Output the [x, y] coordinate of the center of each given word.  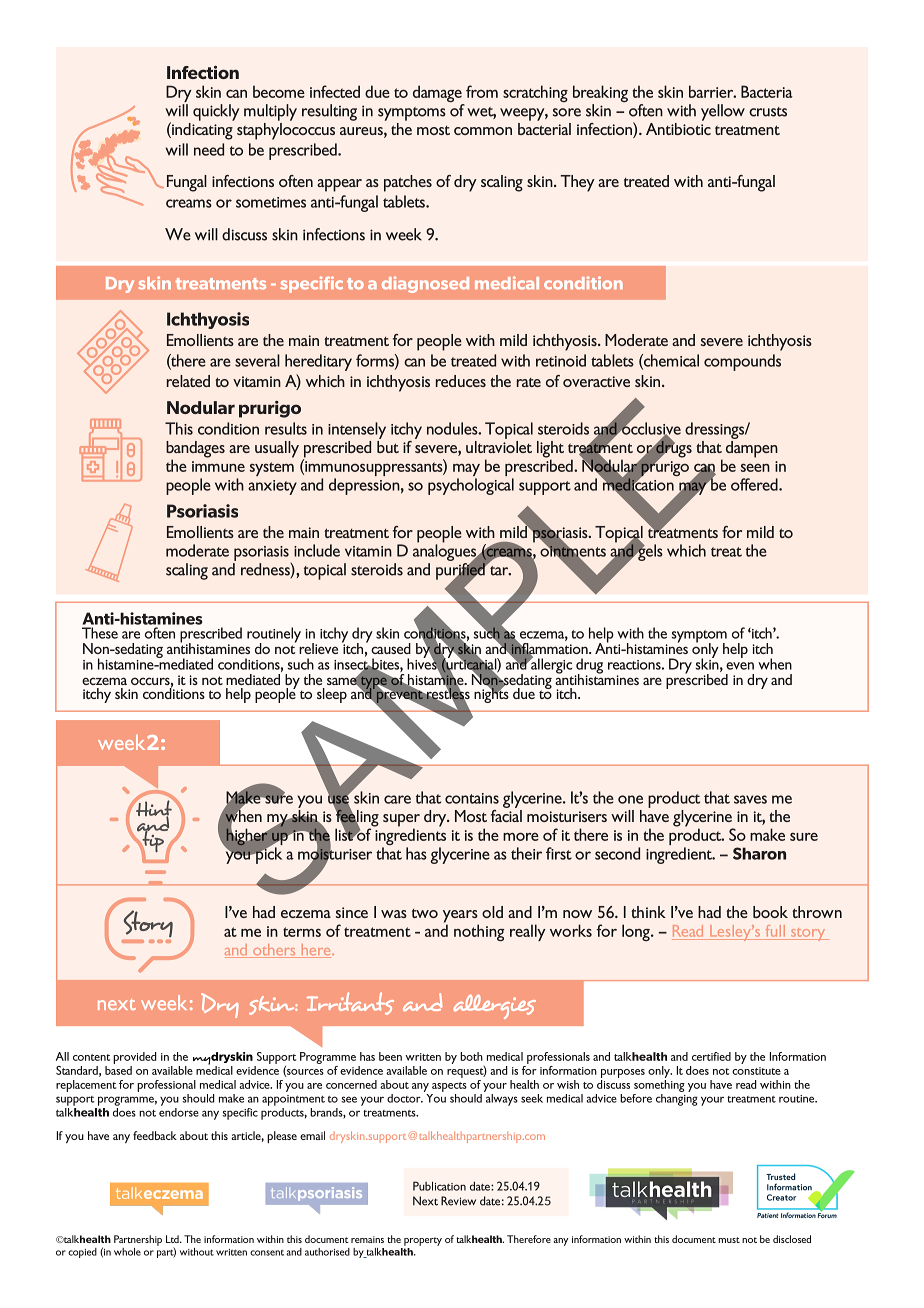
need [209, 149]
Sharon [759, 853]
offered [755, 484]
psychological [471, 486]
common [483, 131]
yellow [723, 112]
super [401, 821]
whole [127, 1252]
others [274, 951]
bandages [195, 450]
